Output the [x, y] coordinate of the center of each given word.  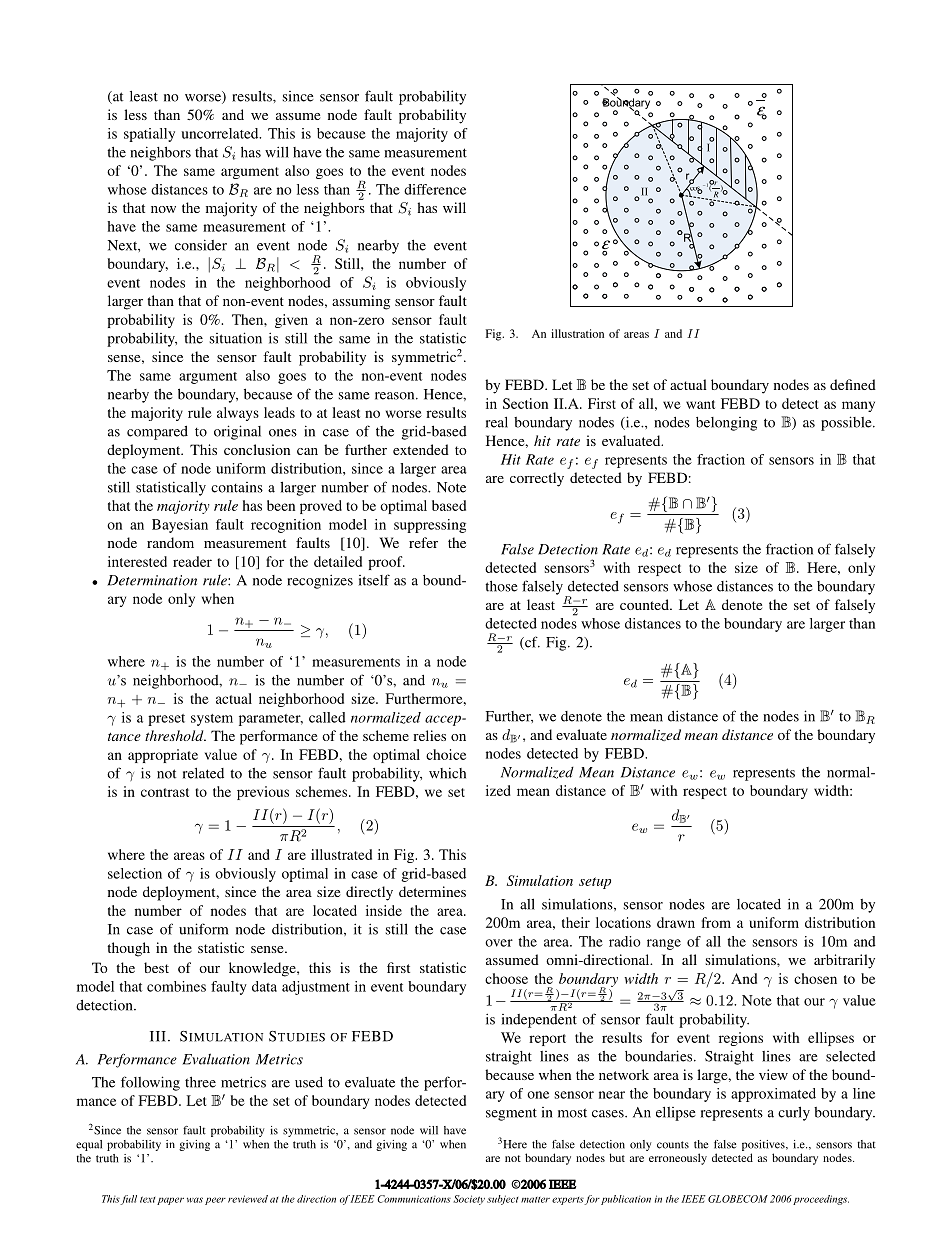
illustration [577, 333]
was [195, 1200]
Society [469, 1200]
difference [435, 189]
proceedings [821, 1200]
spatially [149, 135]
